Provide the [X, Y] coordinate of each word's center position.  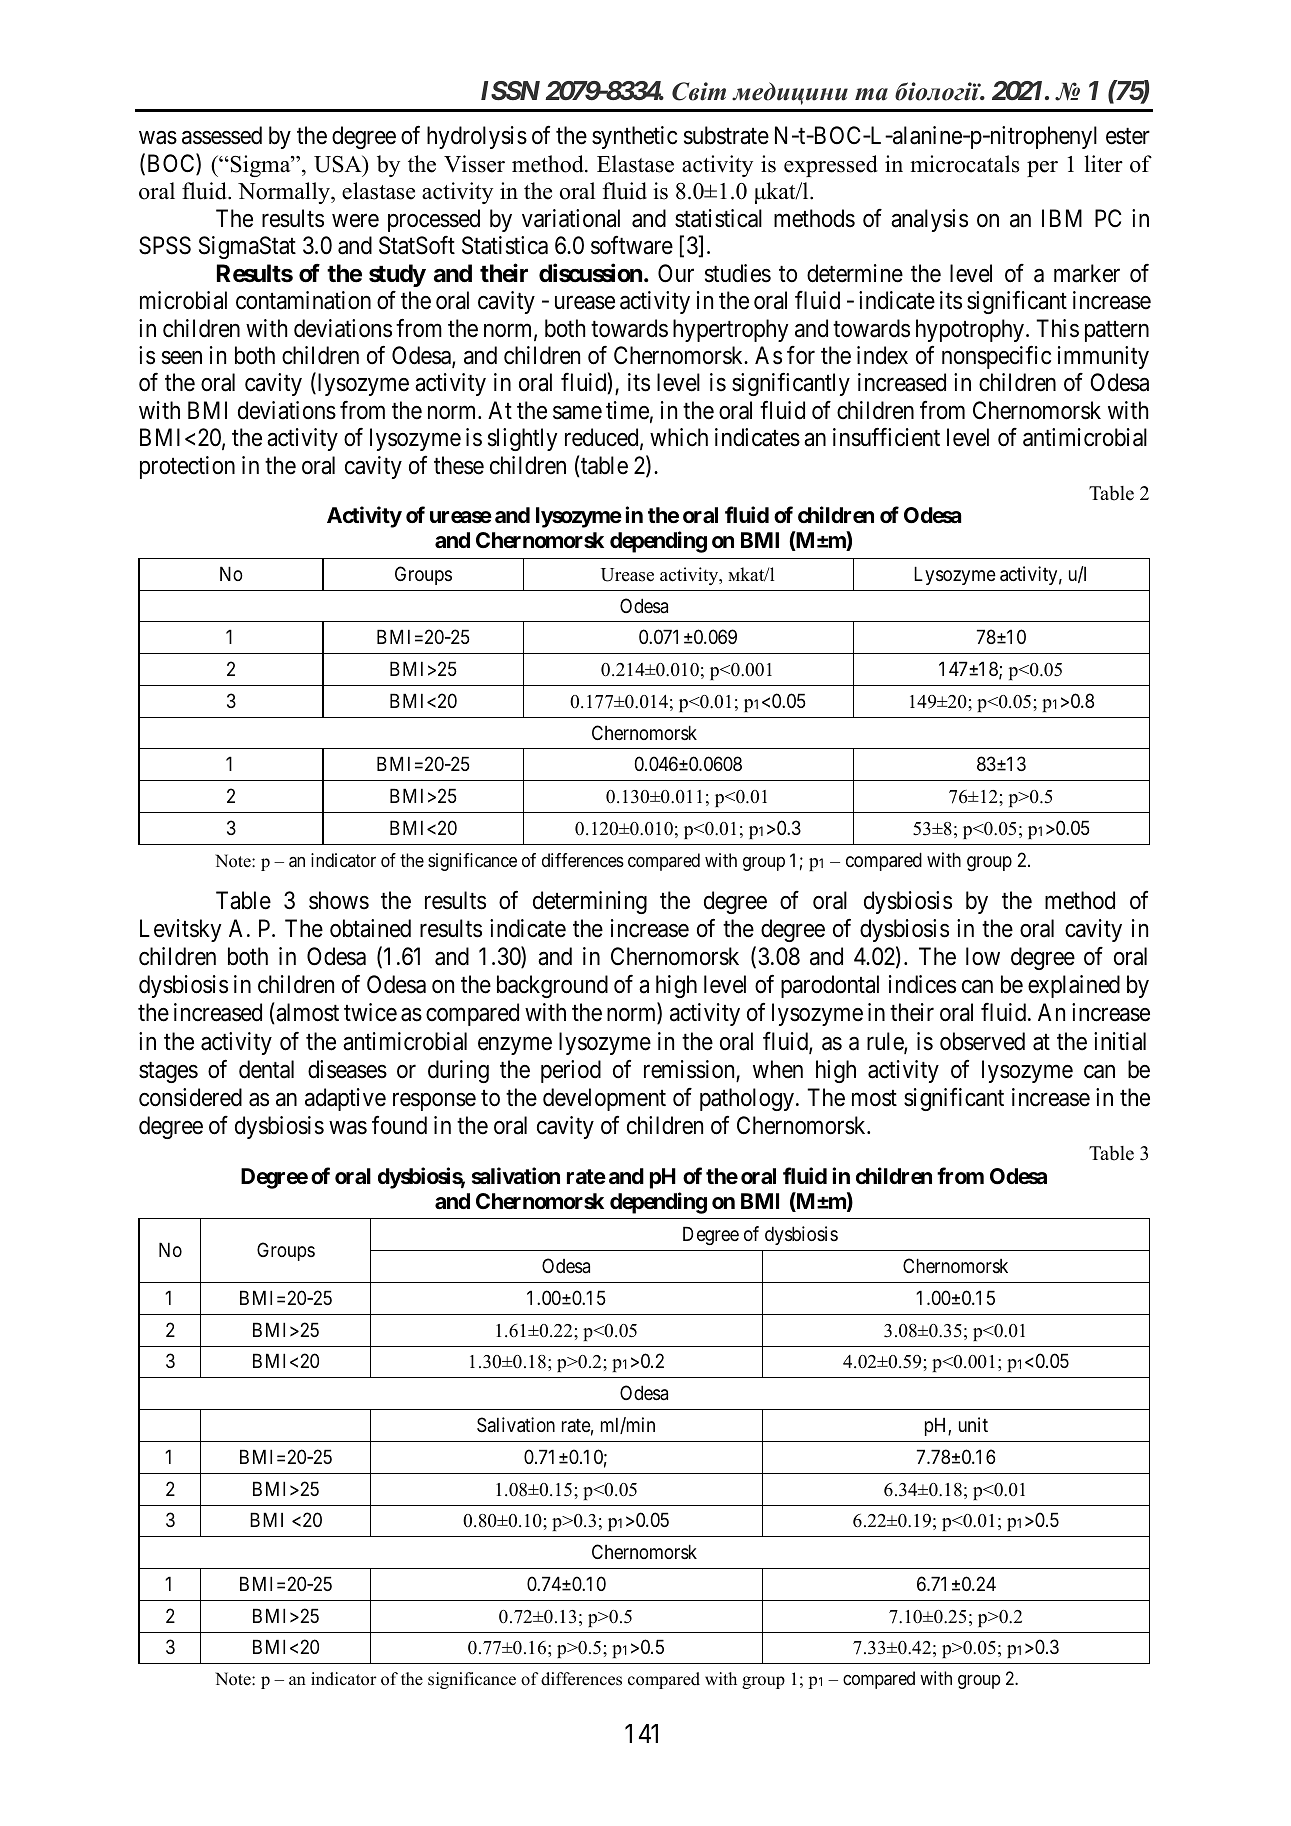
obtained [370, 928]
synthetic [634, 137]
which [679, 437]
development [604, 1099]
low [983, 956]
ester [1128, 137]
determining [590, 902]
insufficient [886, 437]
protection [187, 467]
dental [266, 1069]
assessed [222, 135]
